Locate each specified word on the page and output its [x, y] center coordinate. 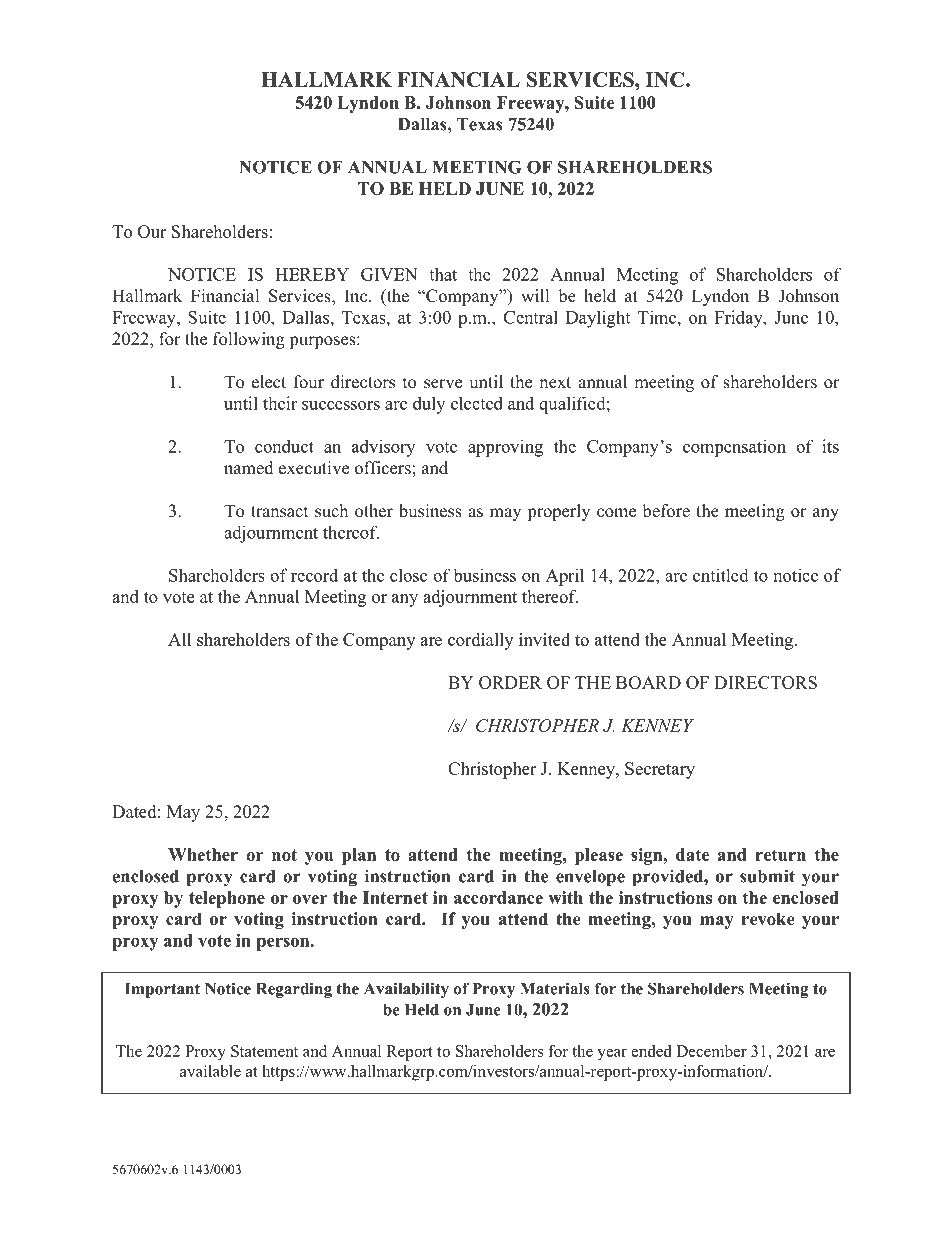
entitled [721, 575]
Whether [203, 854]
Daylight [598, 319]
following [249, 340]
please [599, 856]
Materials [555, 988]
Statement [264, 1051]
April [565, 577]
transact [279, 512]
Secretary [660, 770]
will [535, 295]
